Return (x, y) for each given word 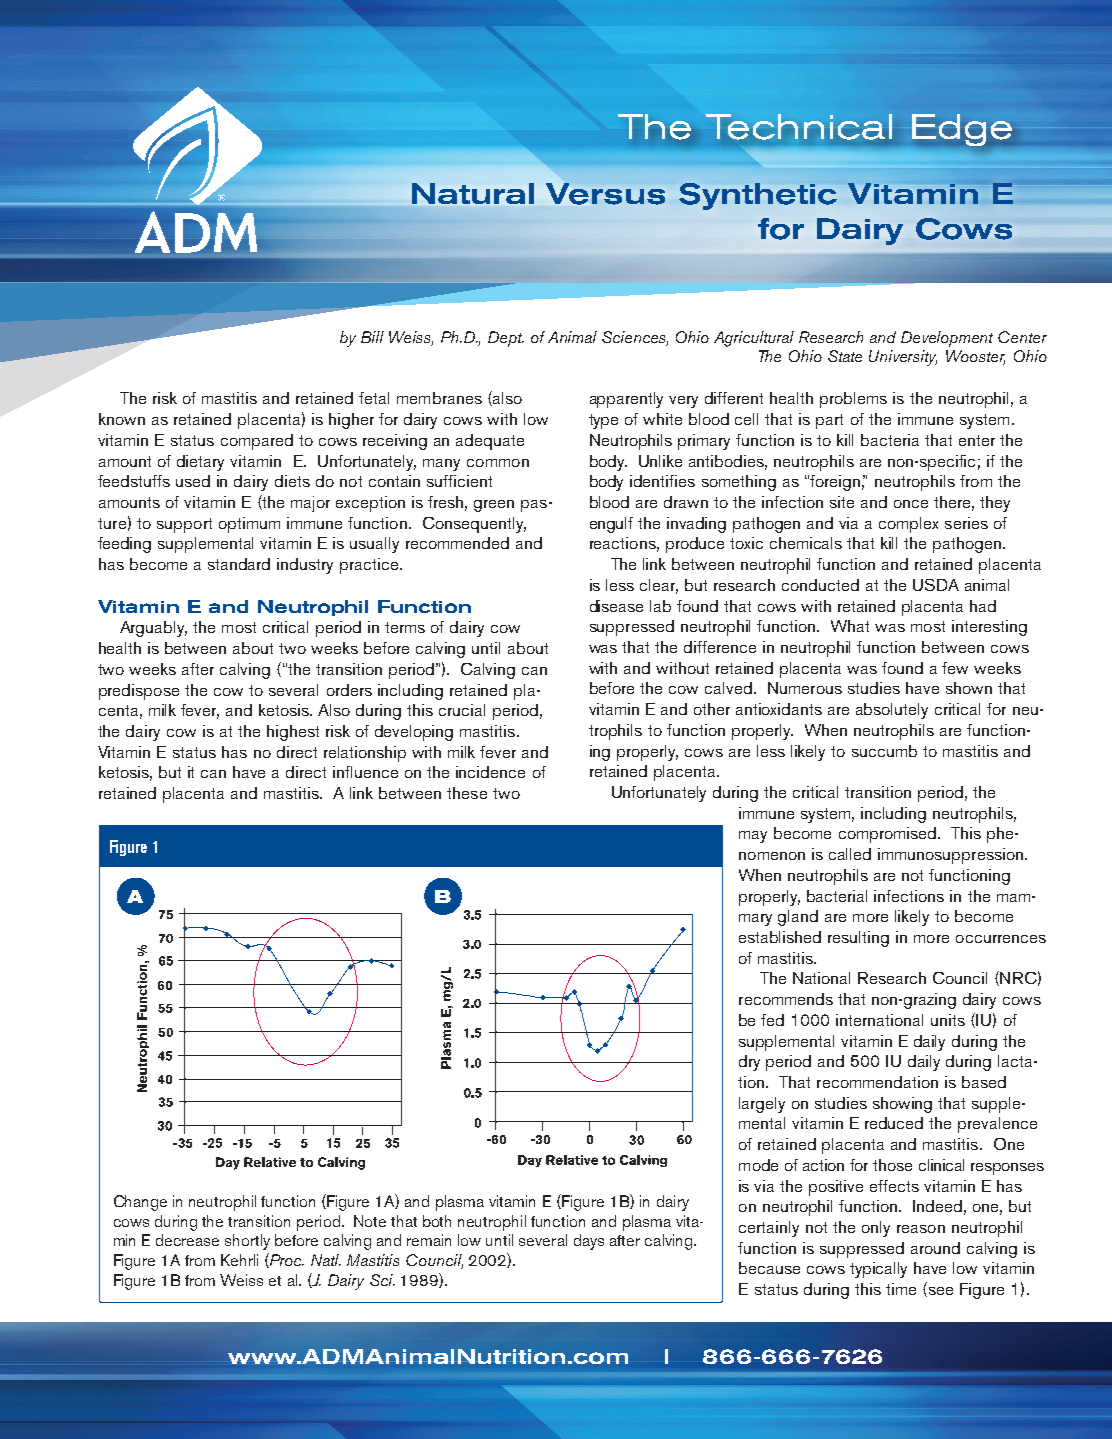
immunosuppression (952, 856)
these (467, 793)
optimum (249, 525)
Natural (473, 193)
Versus (605, 194)
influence (365, 772)
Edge (962, 130)
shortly (247, 1242)
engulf (611, 525)
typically (878, 1270)
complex (908, 525)
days (589, 1242)
